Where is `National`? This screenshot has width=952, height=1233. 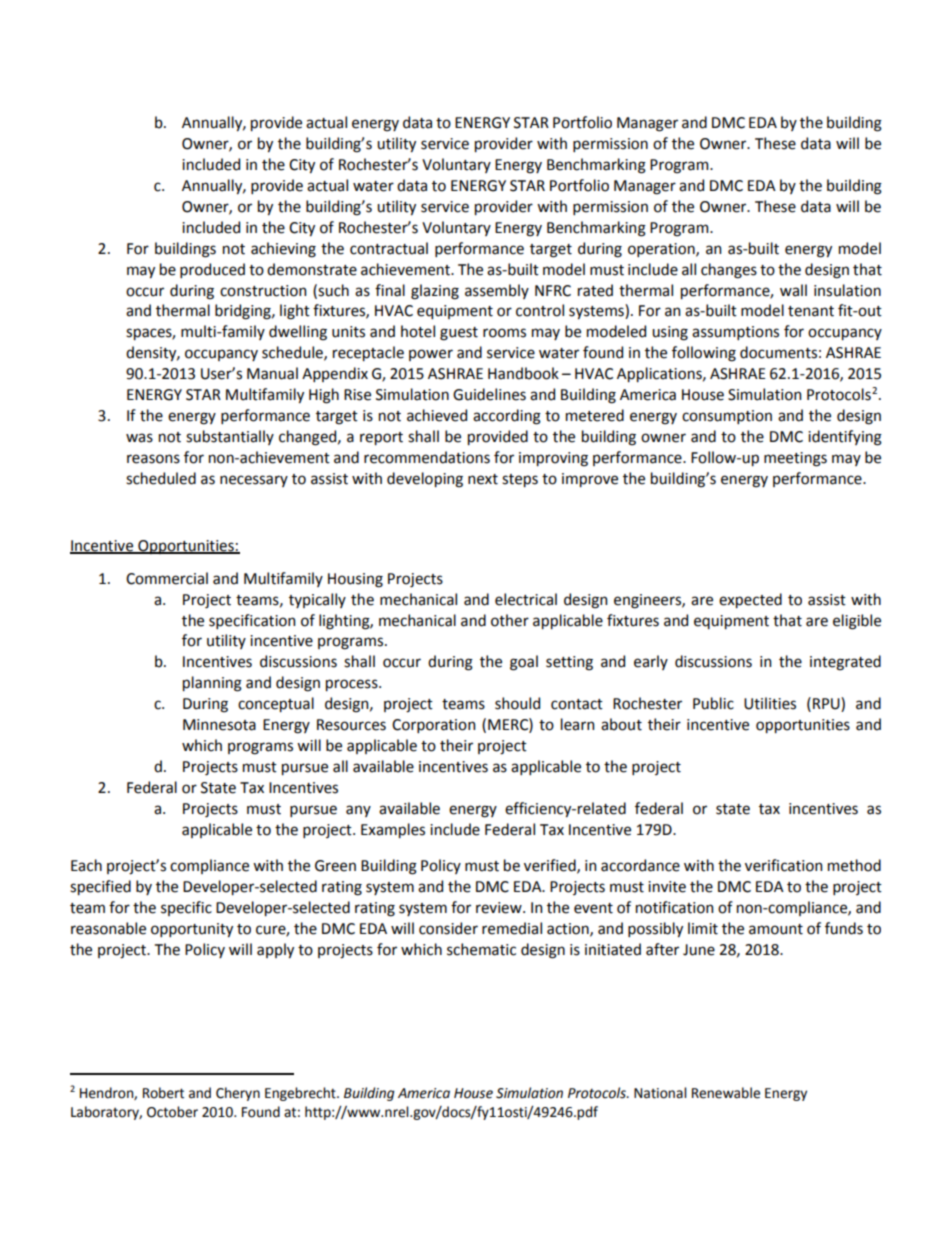 National is located at coordinates (660, 1093).
